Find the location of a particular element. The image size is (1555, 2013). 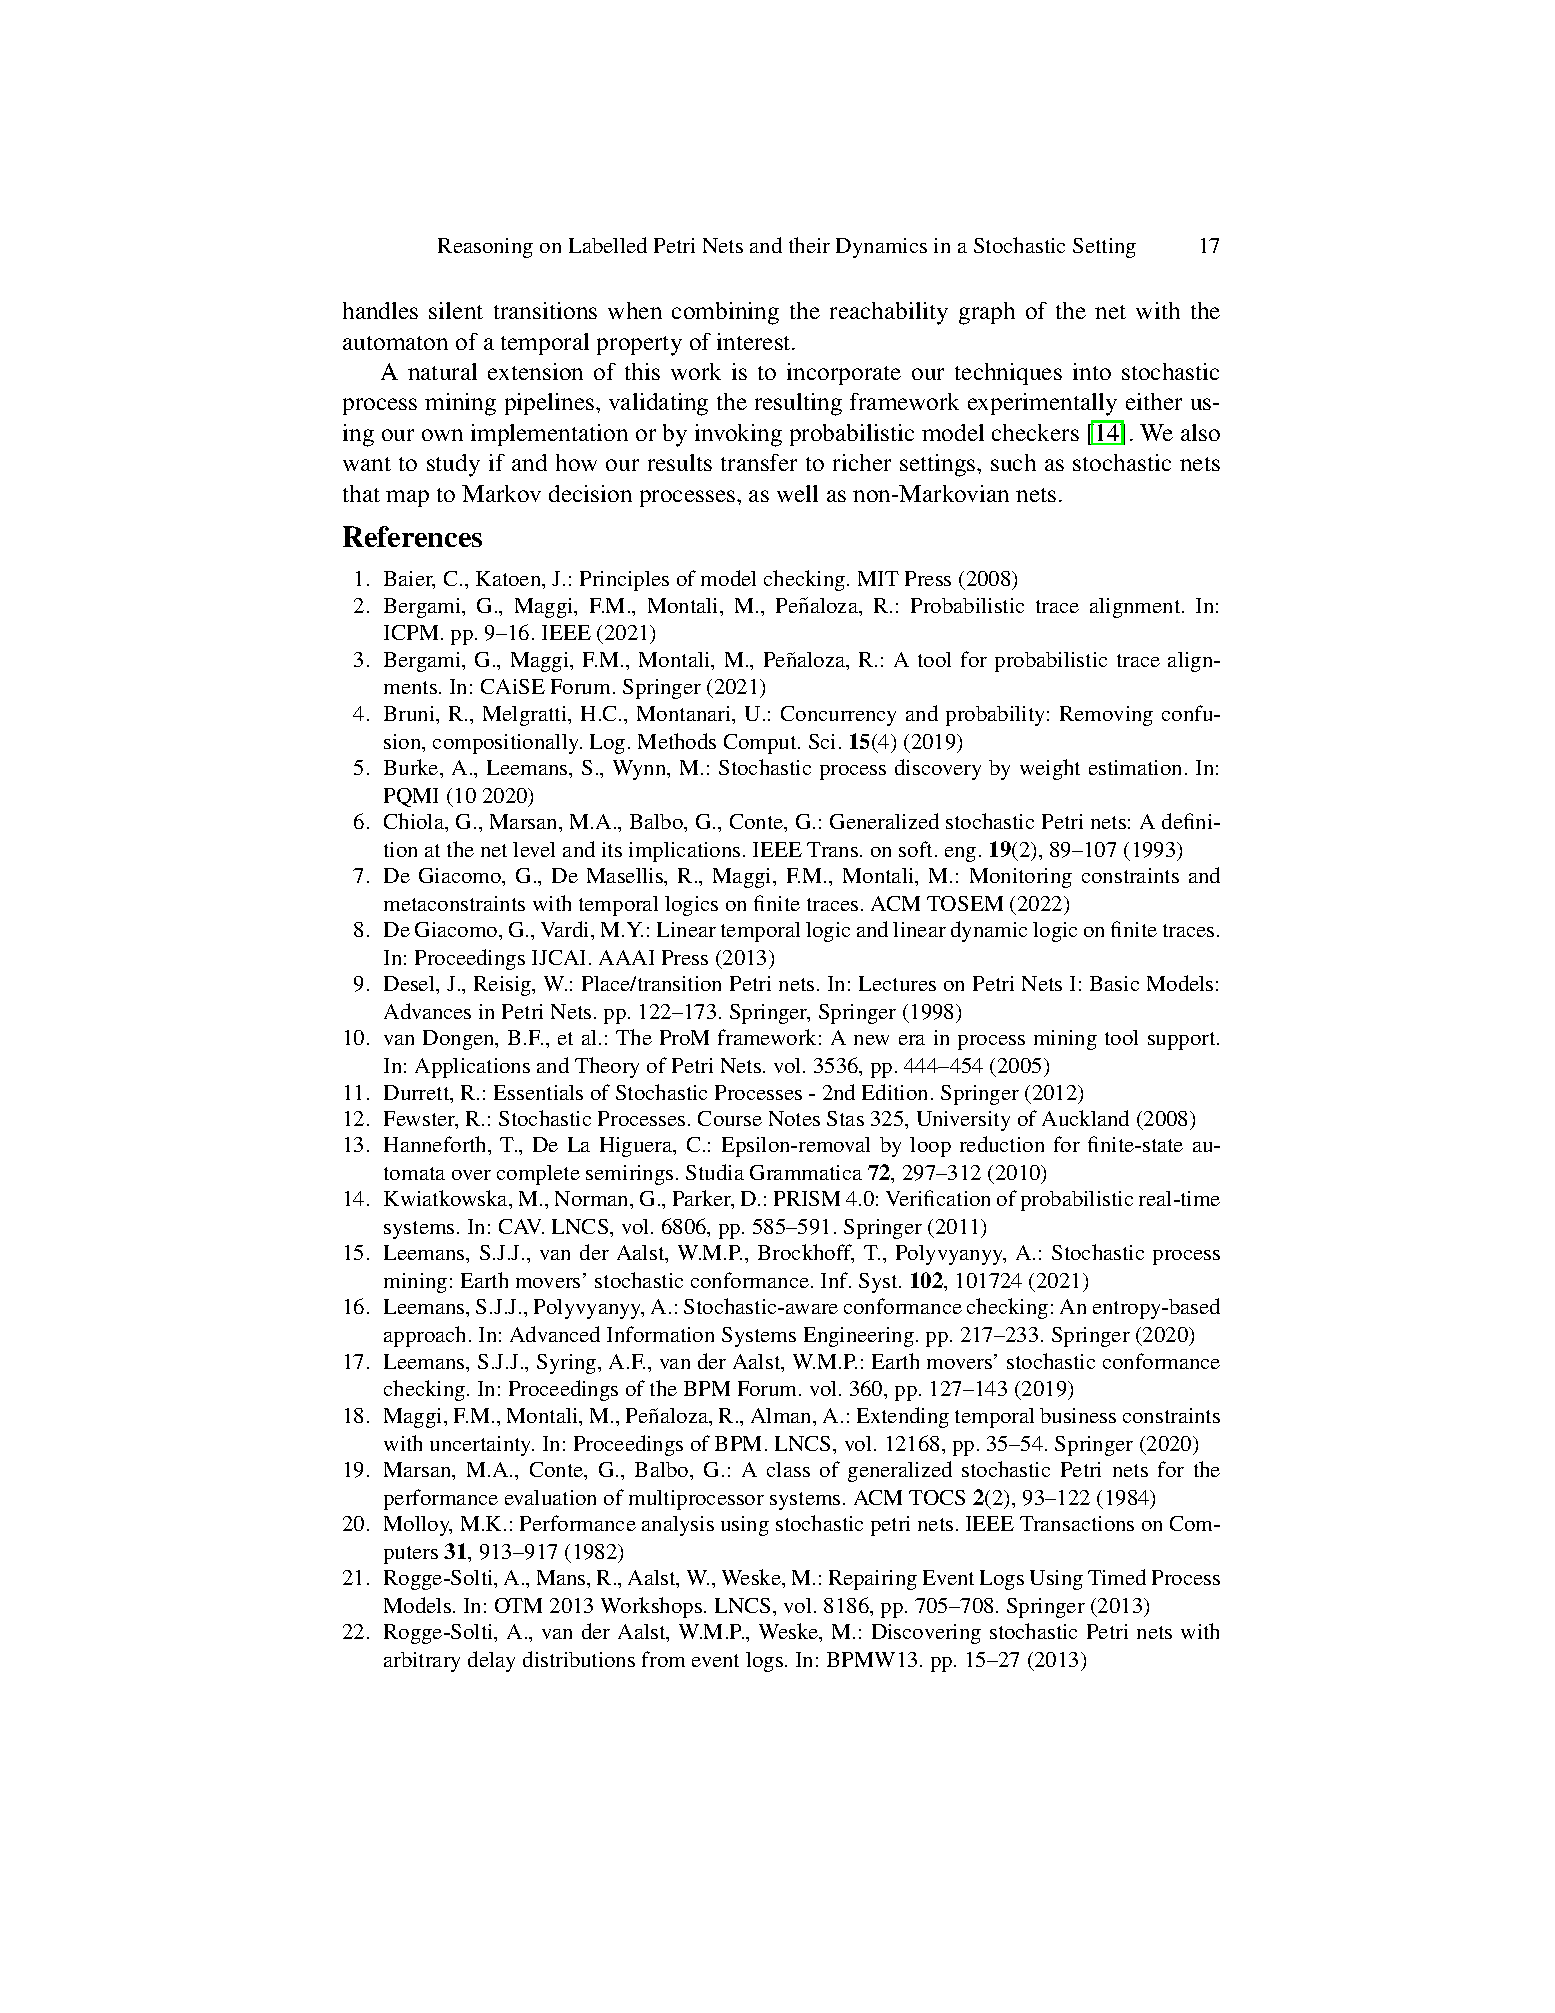

Removing is located at coordinates (1106, 716).
